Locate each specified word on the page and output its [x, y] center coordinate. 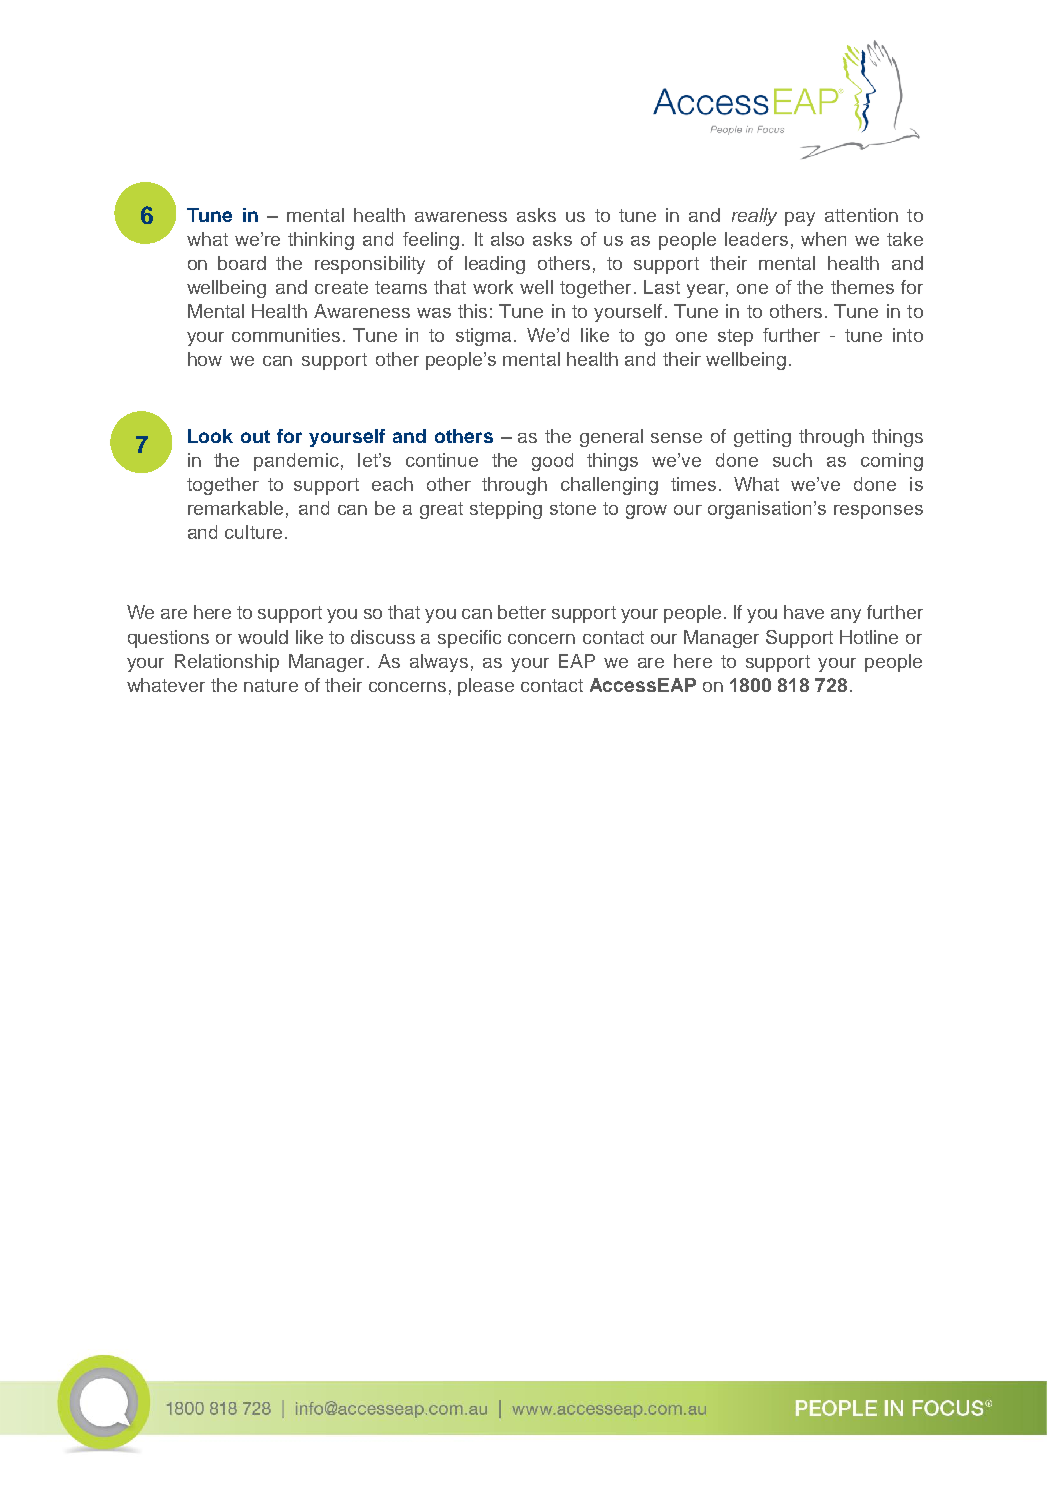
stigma [483, 337]
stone [573, 508]
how [205, 359]
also [507, 239]
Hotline [869, 637]
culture [253, 532]
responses [878, 512]
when [823, 239]
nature [271, 685]
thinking [321, 241]
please [486, 687]
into [908, 335]
